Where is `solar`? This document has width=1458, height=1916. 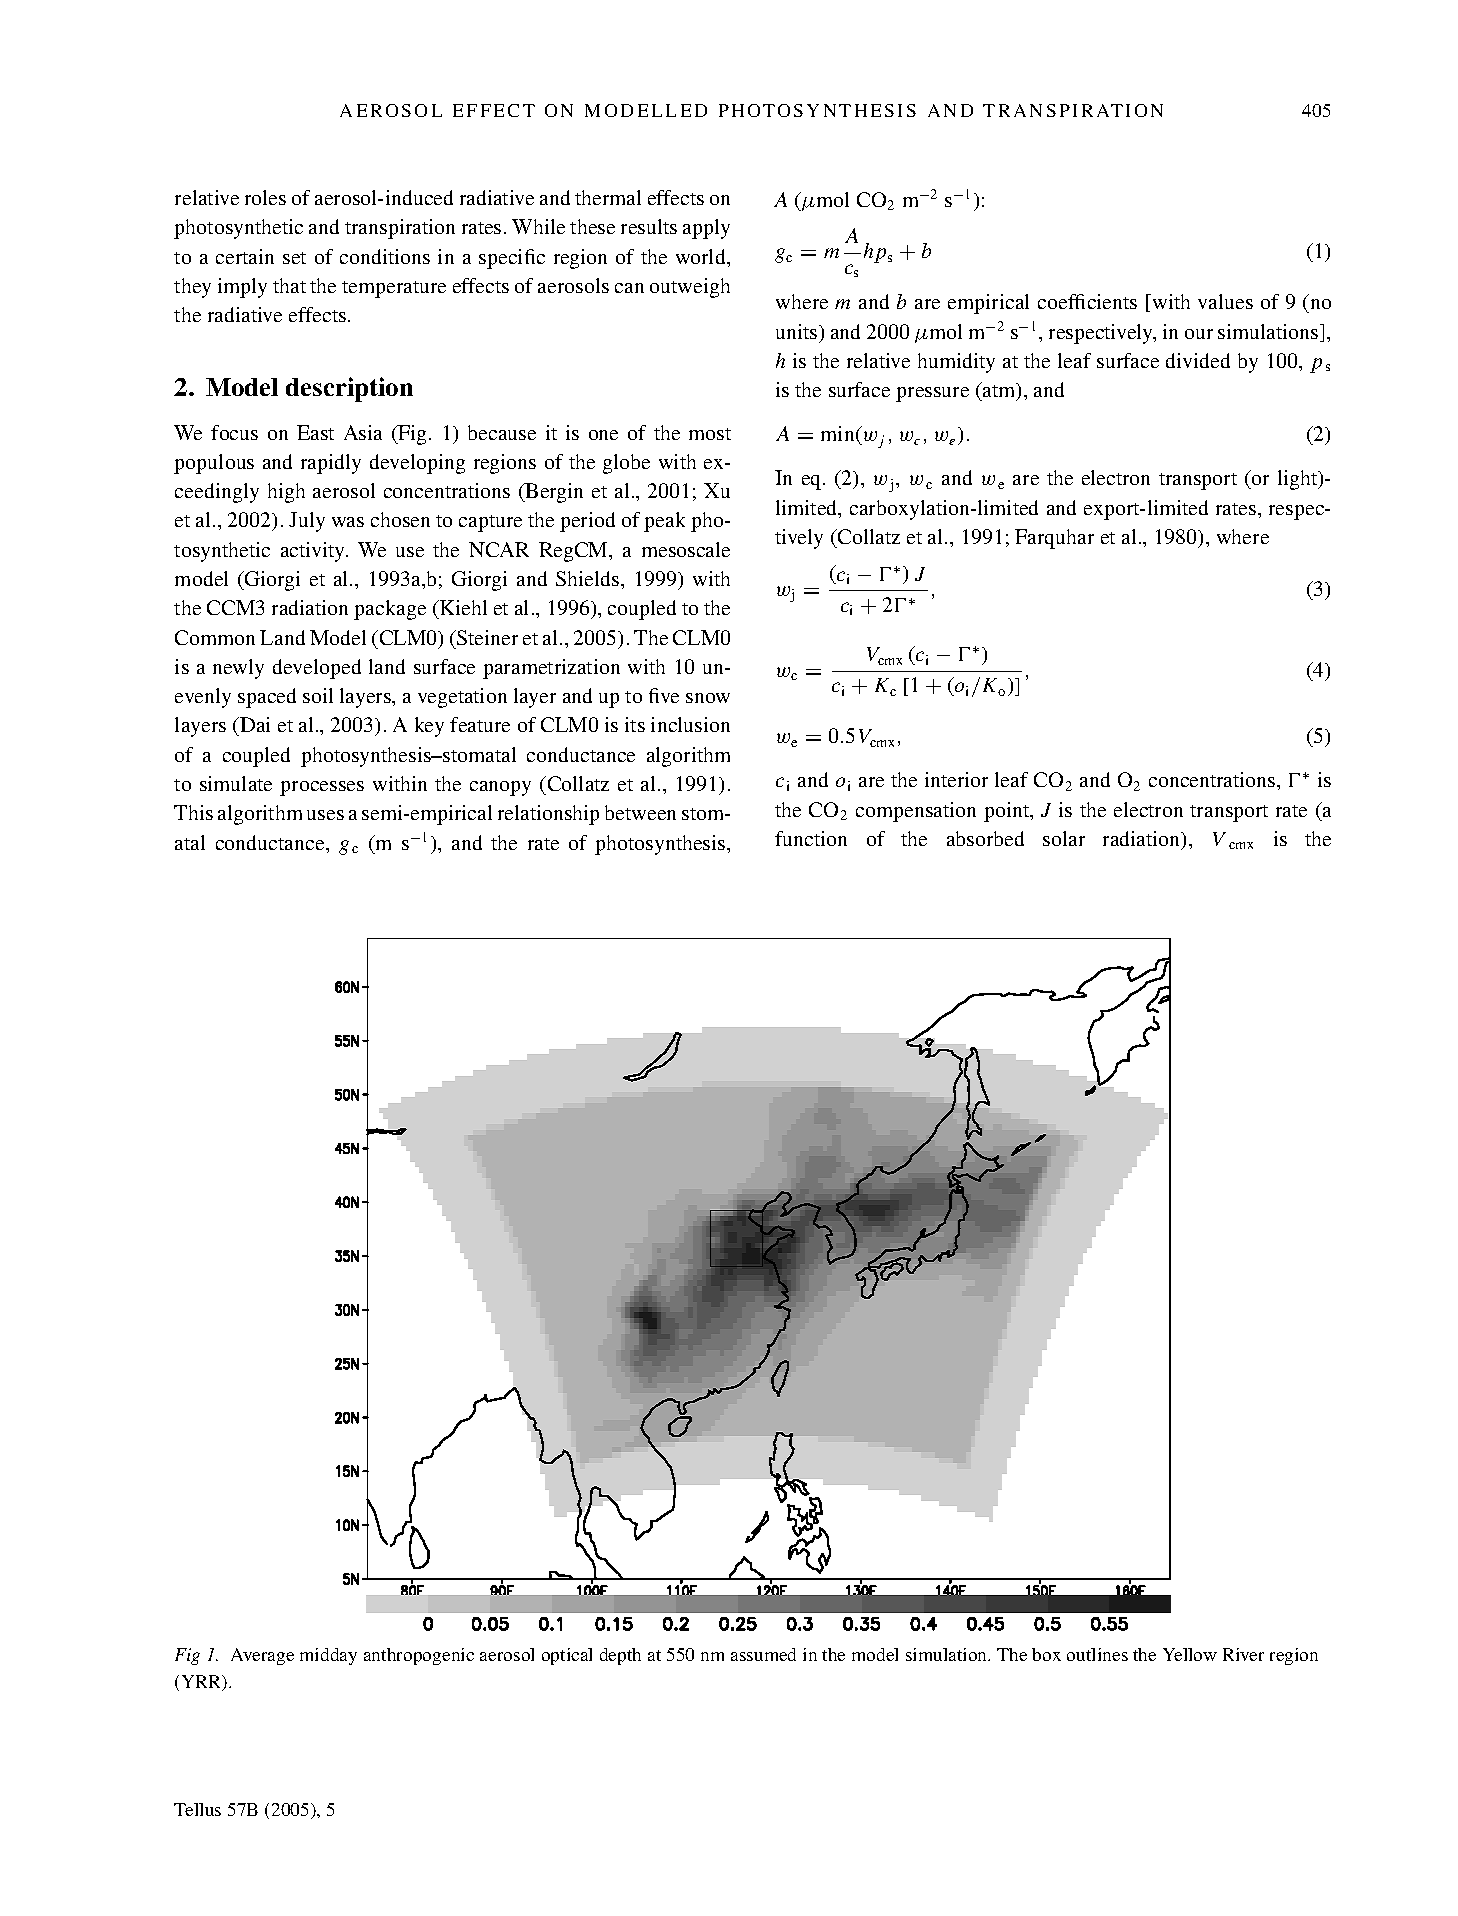 solar is located at coordinates (1064, 838).
